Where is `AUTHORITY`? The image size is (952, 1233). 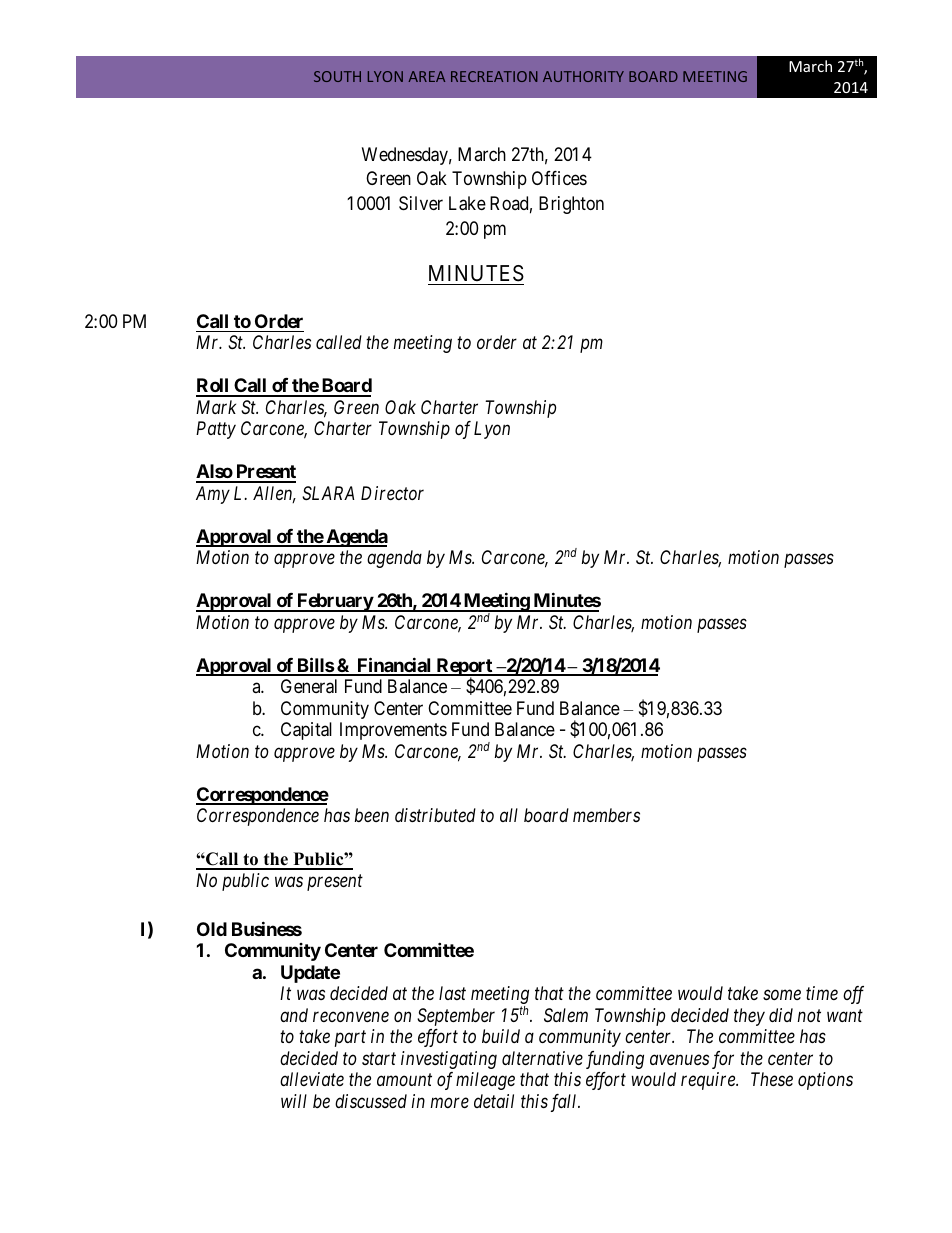 AUTHORITY is located at coordinates (583, 76).
